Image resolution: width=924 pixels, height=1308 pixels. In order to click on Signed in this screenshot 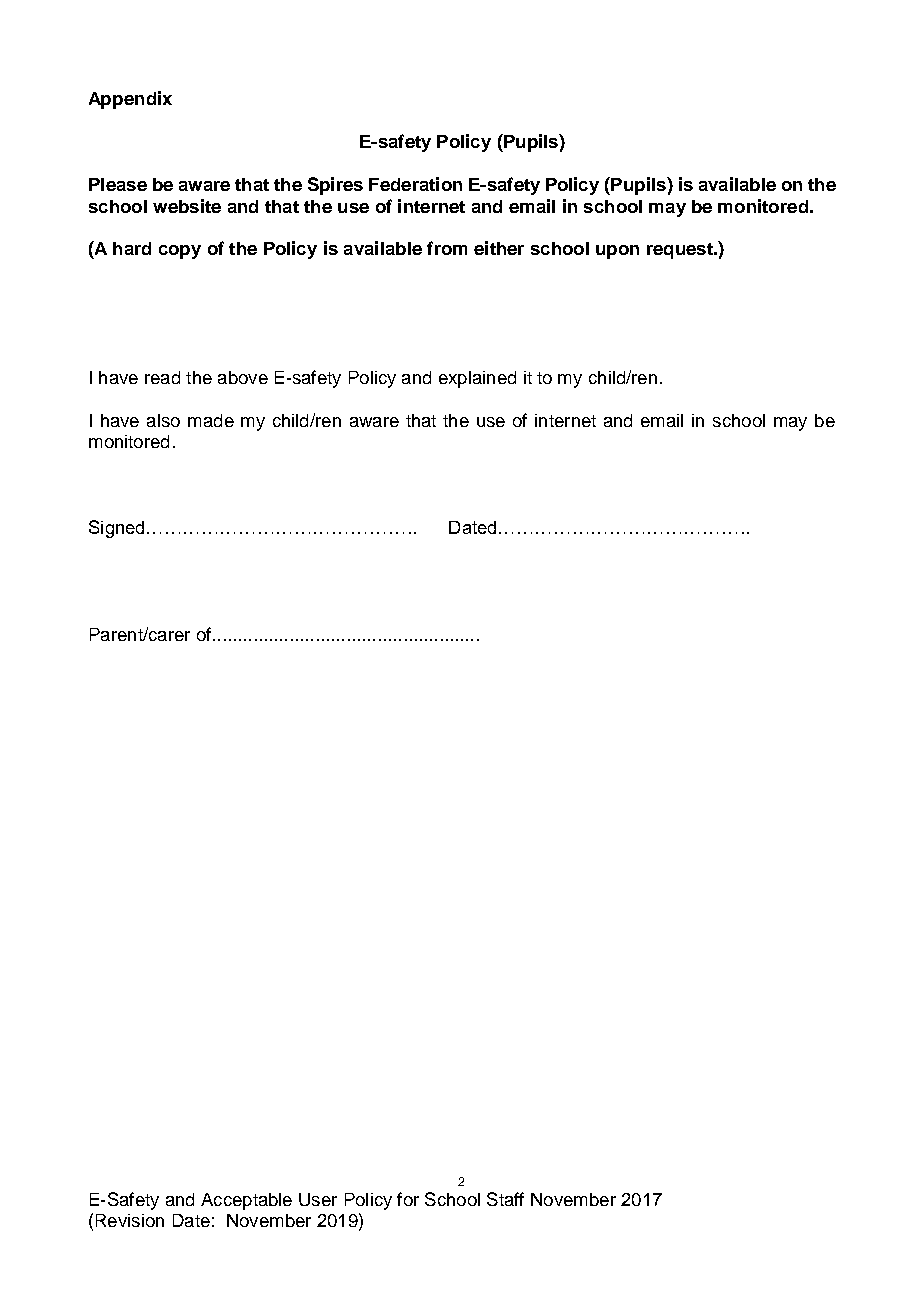, I will do `click(116, 529)`.
